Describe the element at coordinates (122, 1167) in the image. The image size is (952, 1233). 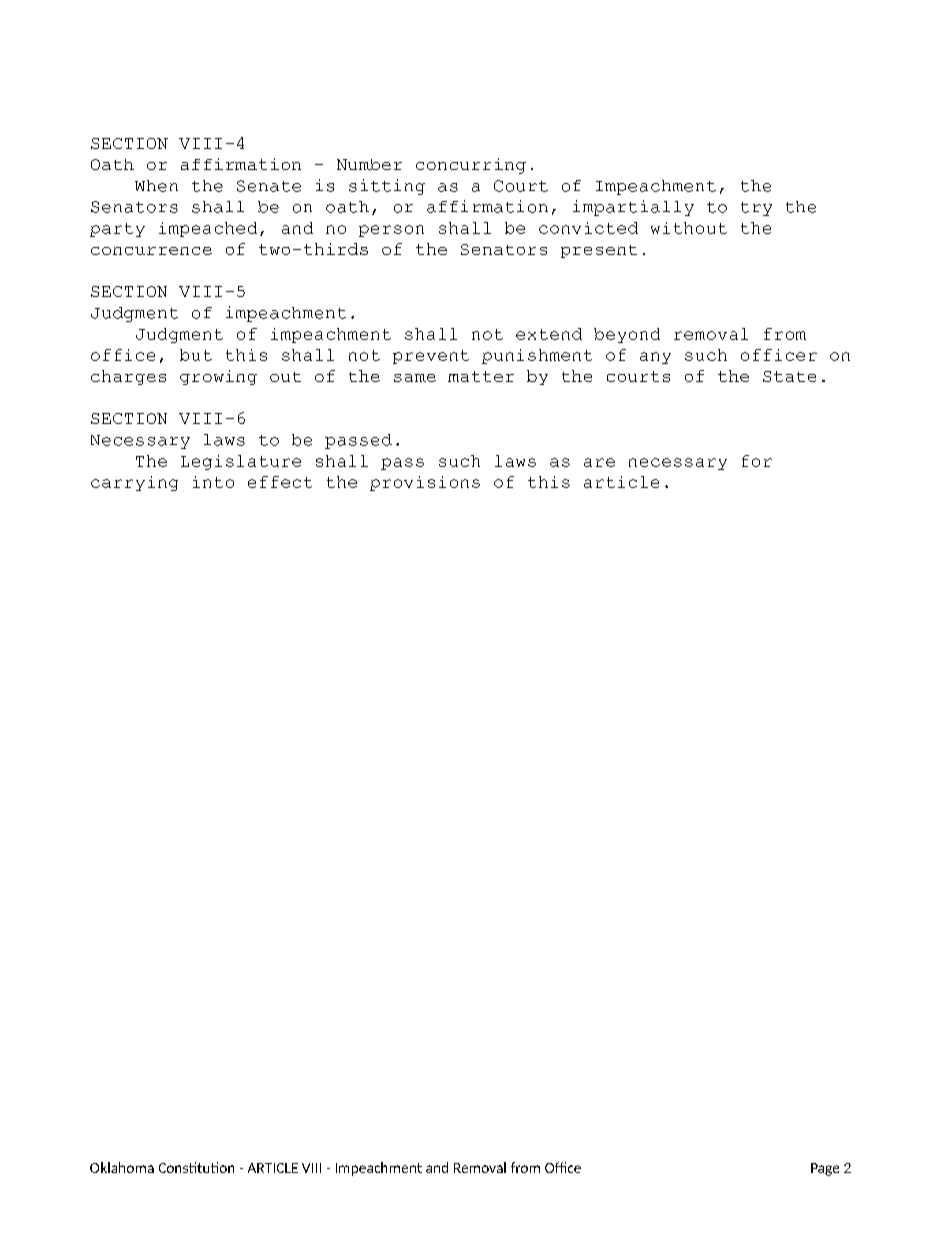
I see `Oklahoma` at that location.
